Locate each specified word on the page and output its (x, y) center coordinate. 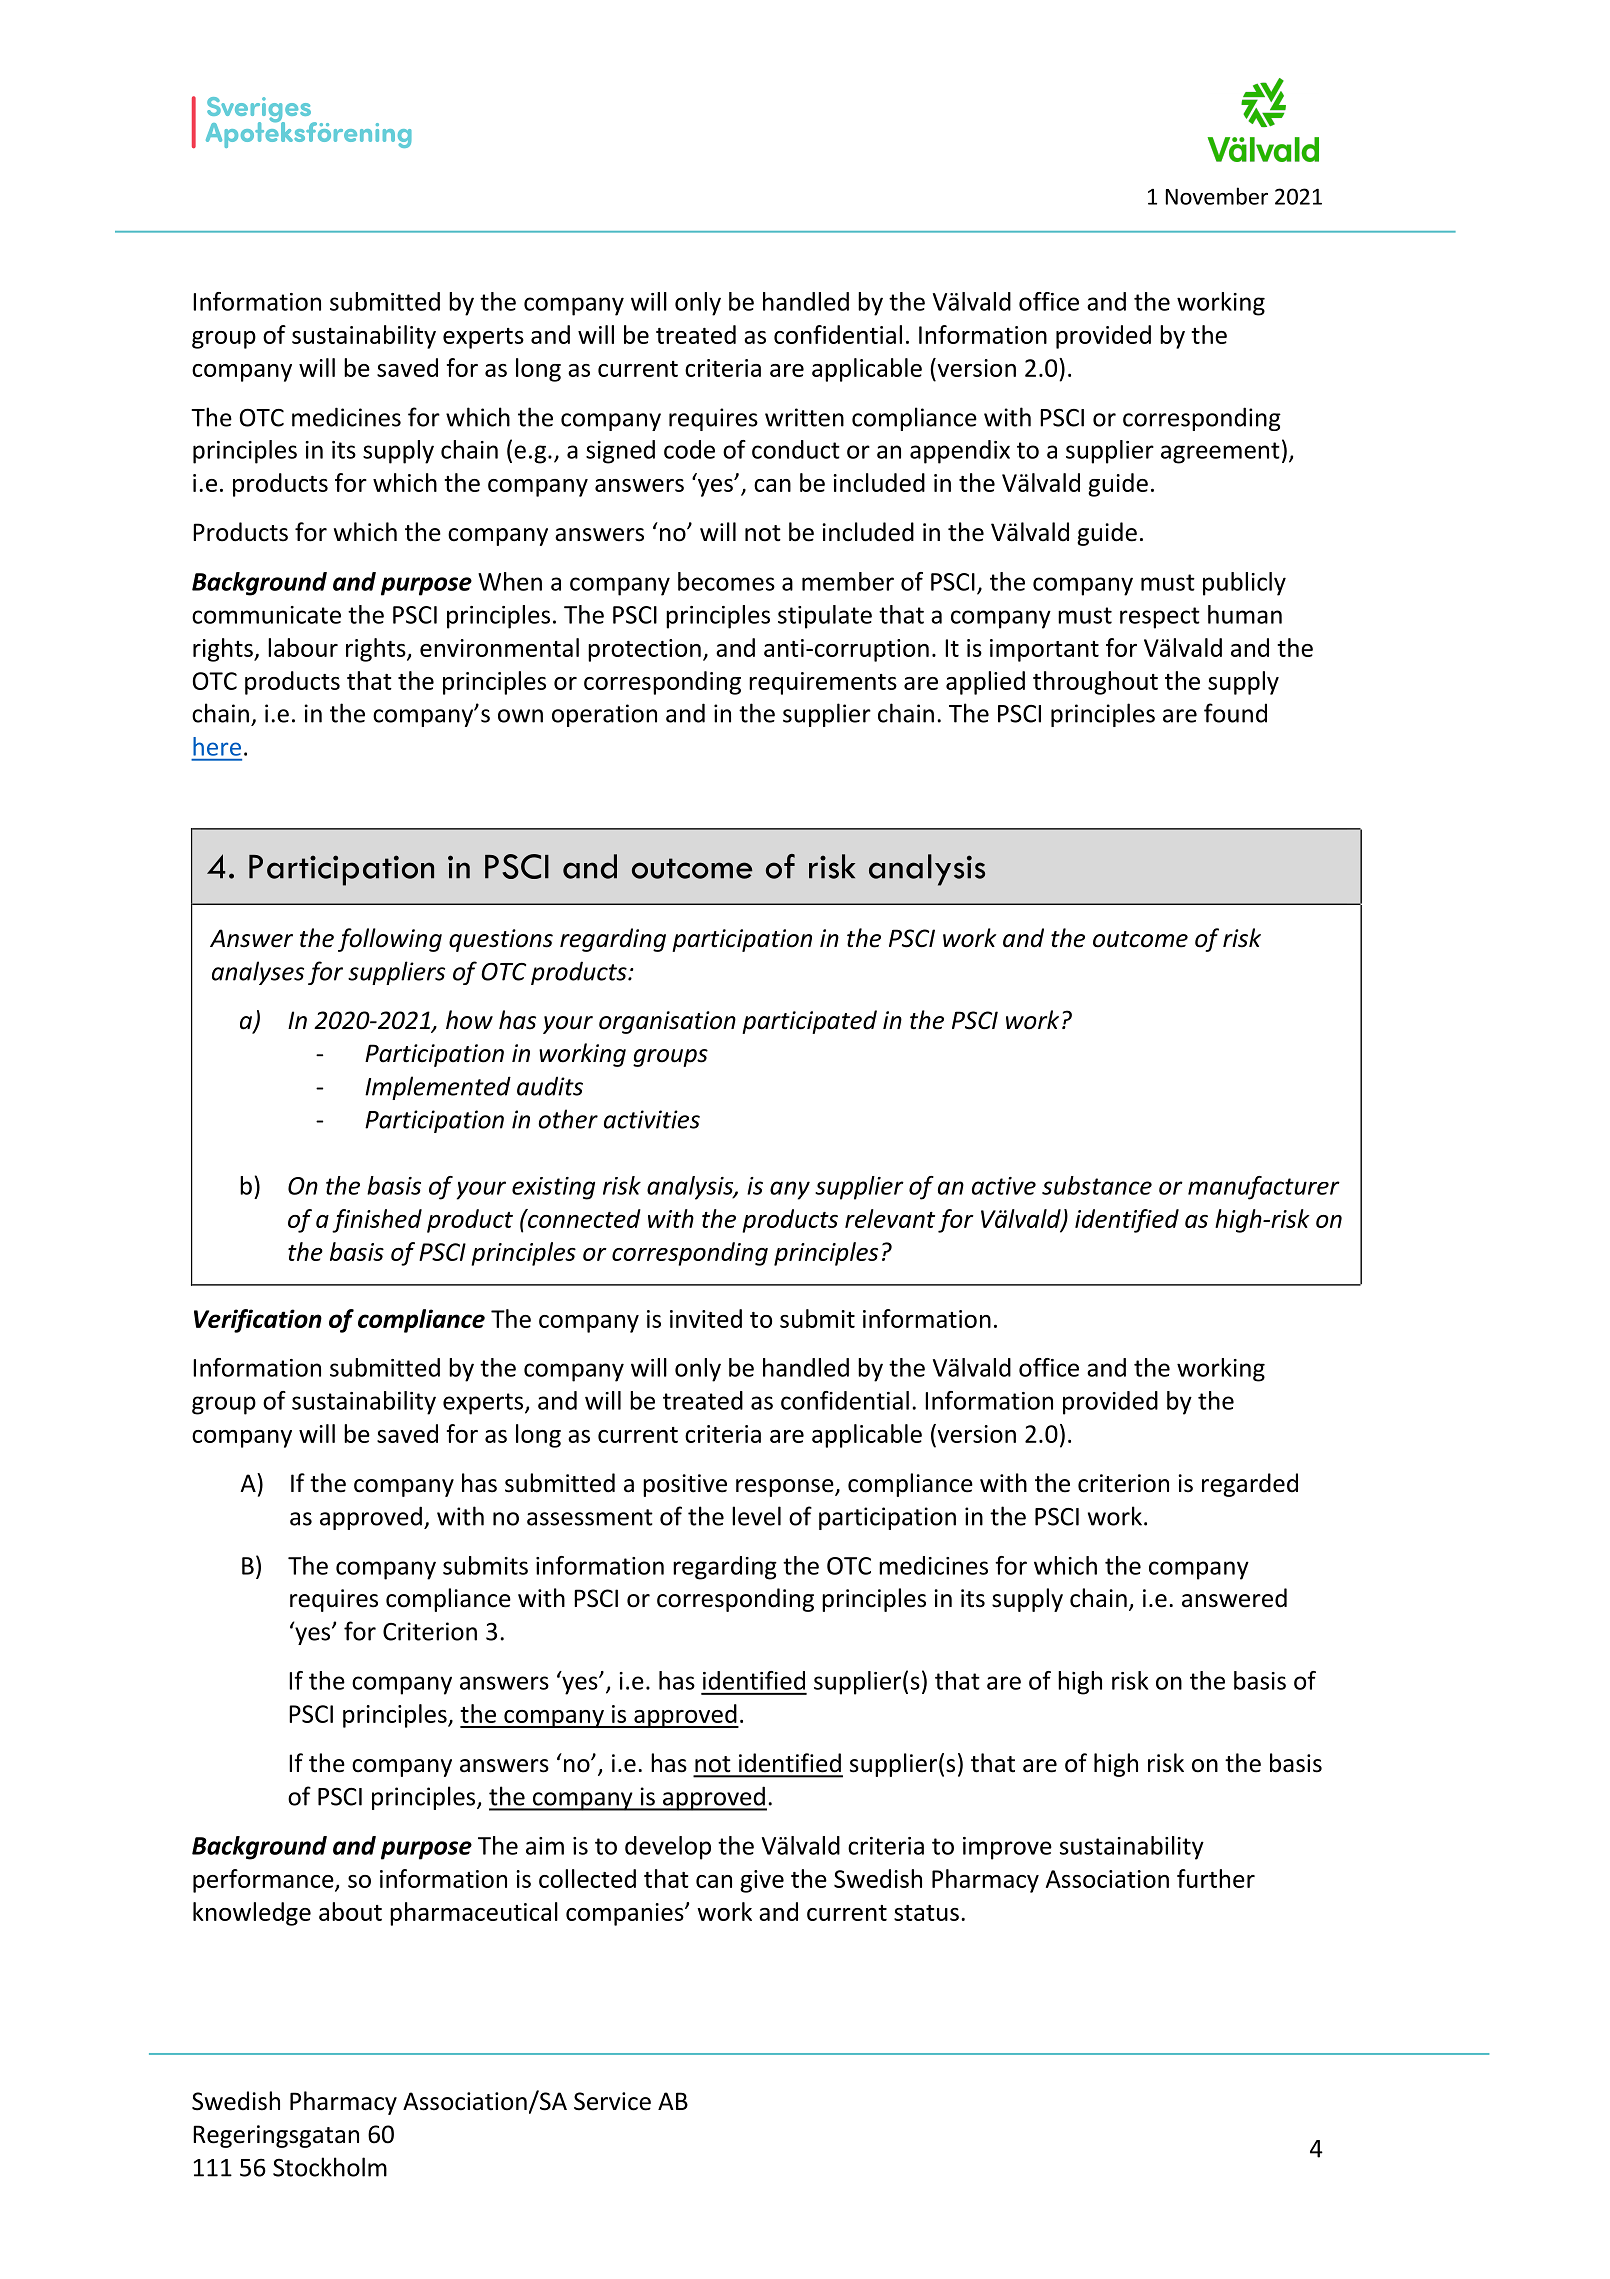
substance (1097, 1185)
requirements (823, 683)
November (1217, 196)
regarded (1250, 1485)
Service (612, 2101)
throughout (1095, 683)
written (804, 417)
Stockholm (330, 2167)
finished (377, 1221)
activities (652, 1119)
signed (620, 452)
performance (264, 1881)
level (756, 1516)
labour (303, 647)
